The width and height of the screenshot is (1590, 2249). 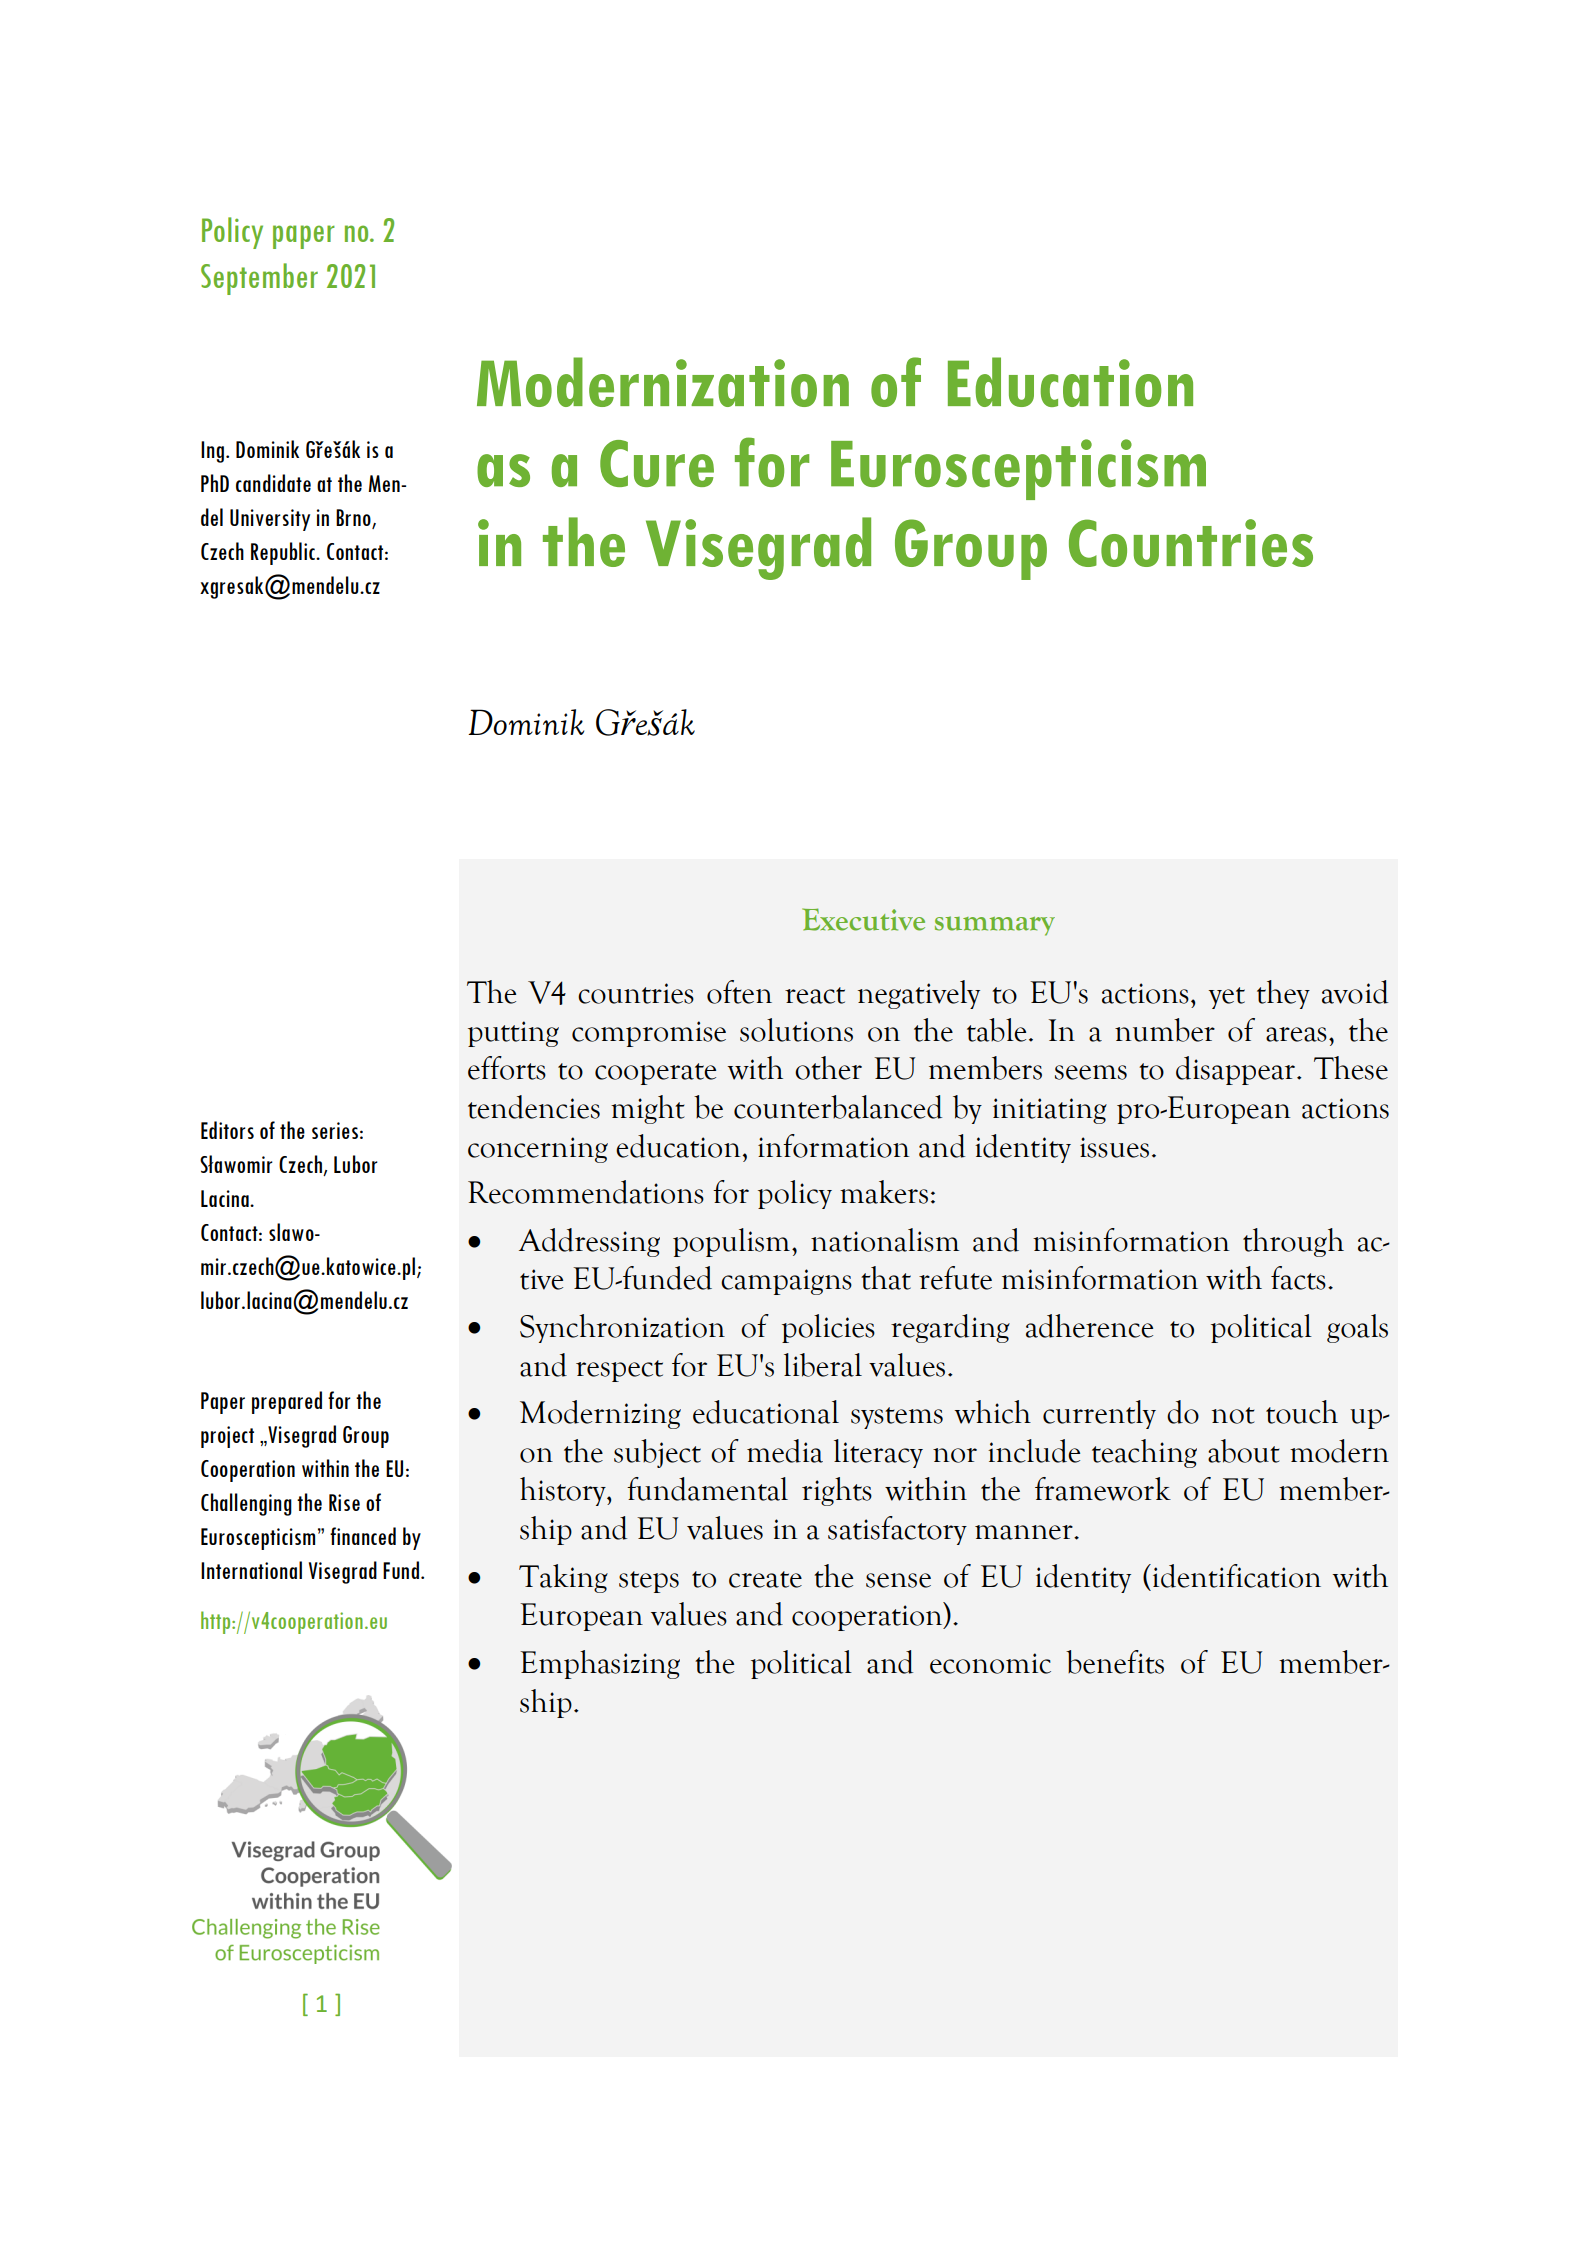 What do you see at coordinates (995, 926) in the screenshot?
I see `summary` at bounding box center [995, 926].
